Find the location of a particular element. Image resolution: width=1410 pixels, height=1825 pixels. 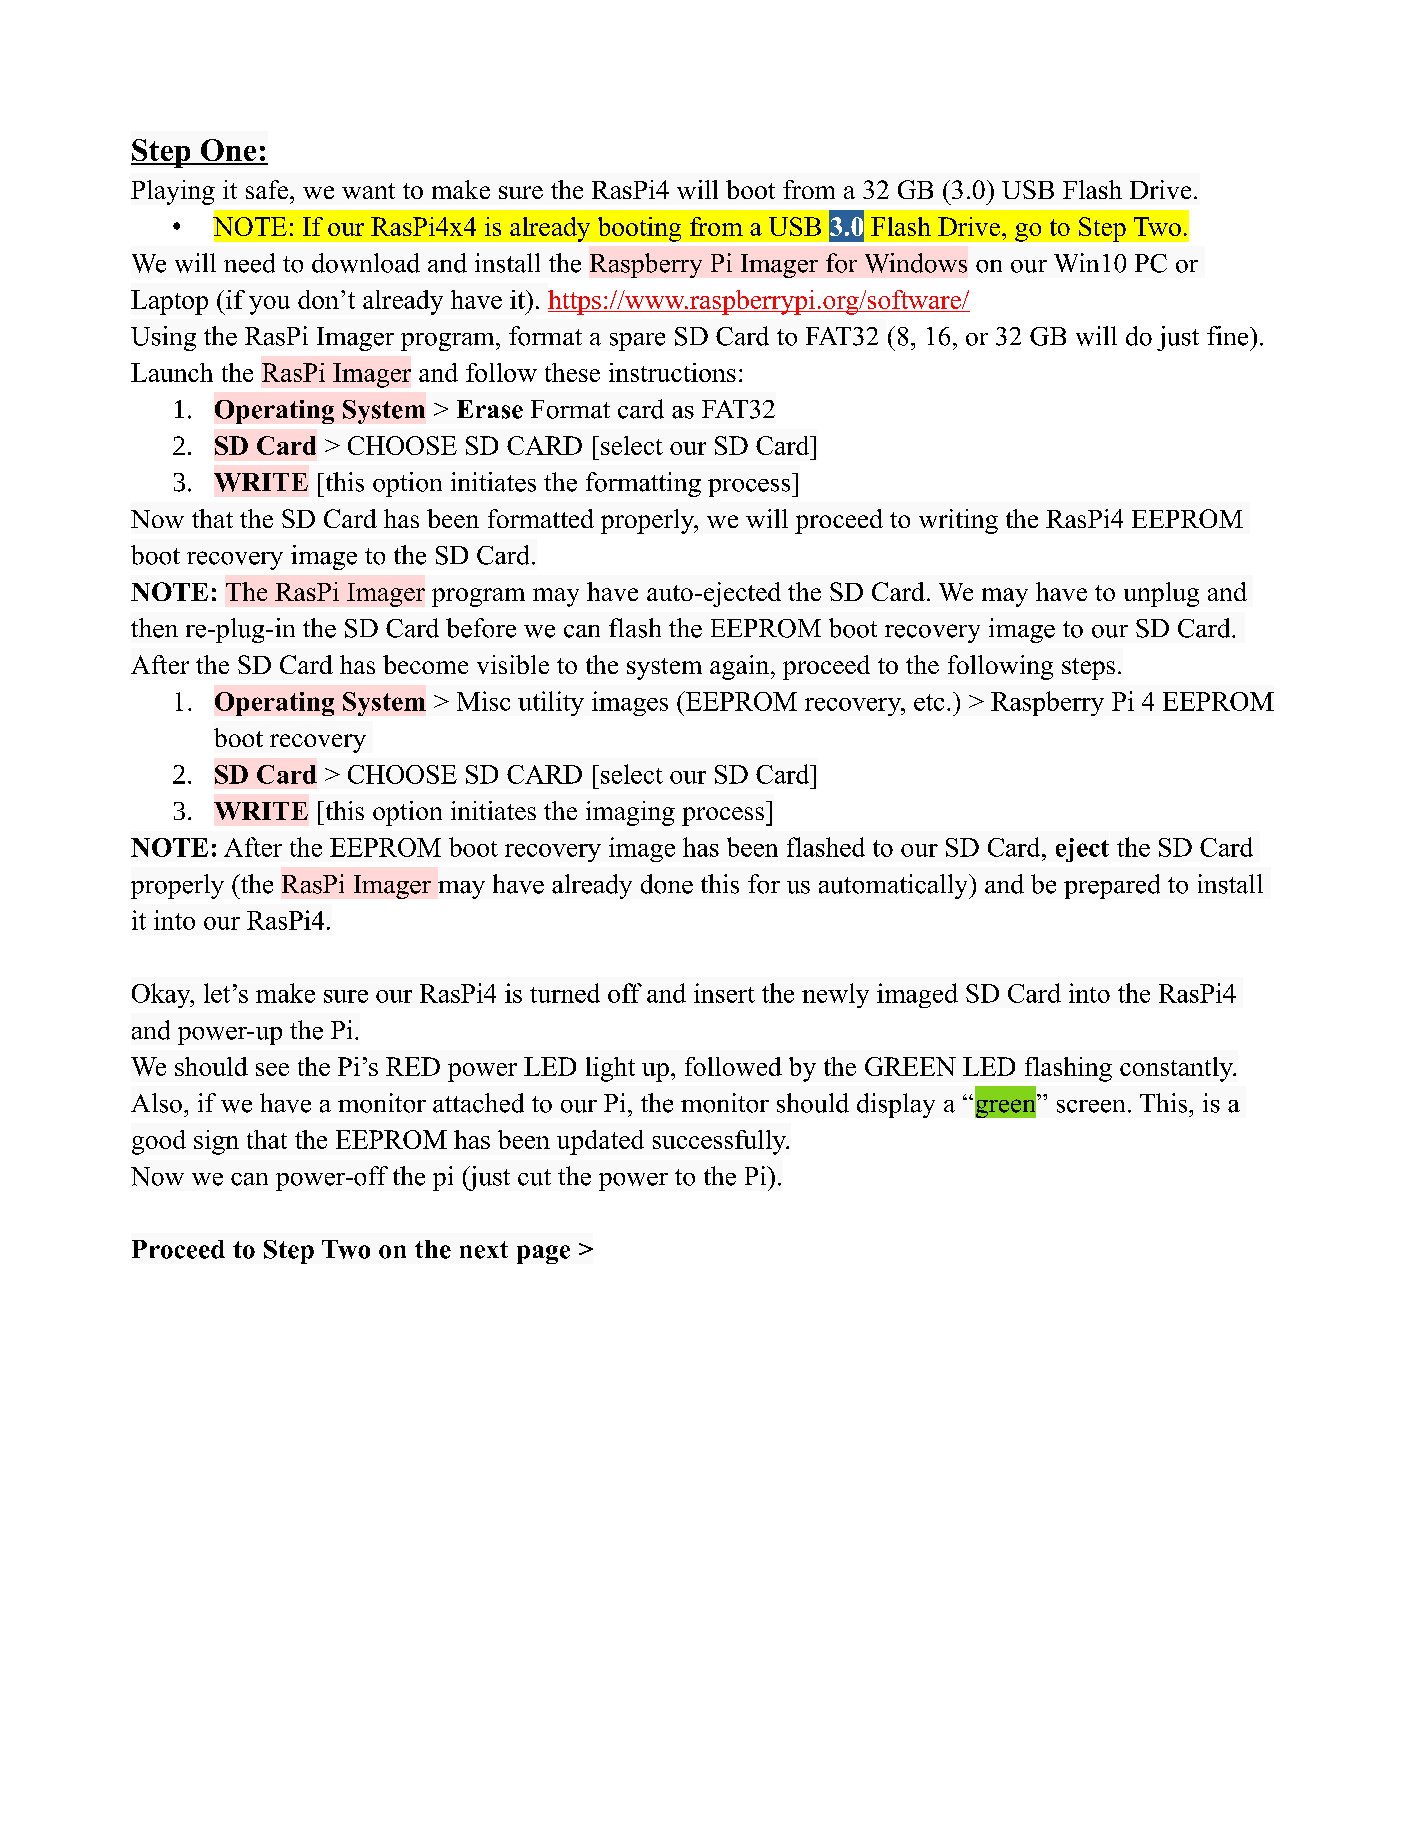

Launch is located at coordinates (172, 372).
